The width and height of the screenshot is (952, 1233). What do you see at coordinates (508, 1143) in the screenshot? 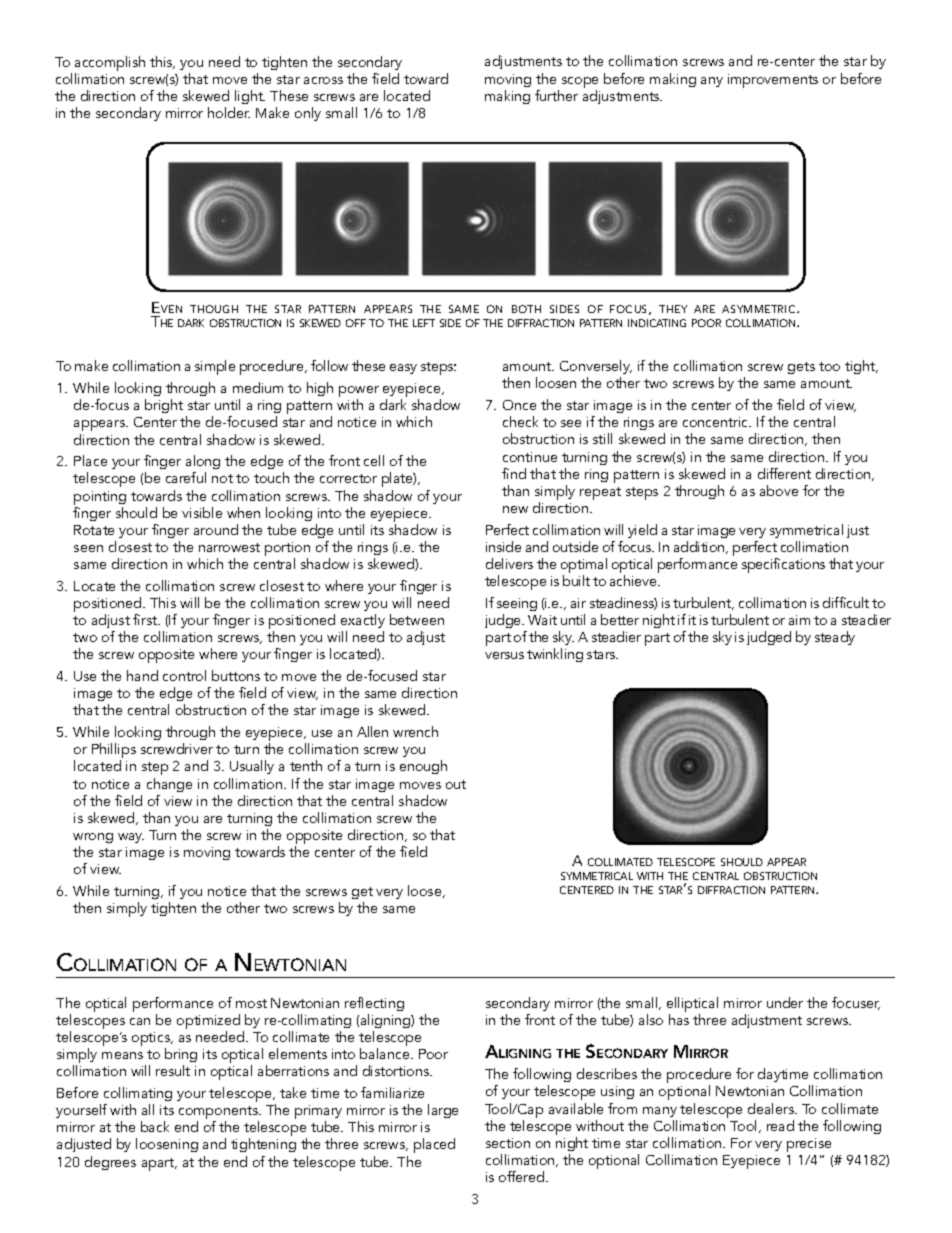
I see `section` at bounding box center [508, 1143].
